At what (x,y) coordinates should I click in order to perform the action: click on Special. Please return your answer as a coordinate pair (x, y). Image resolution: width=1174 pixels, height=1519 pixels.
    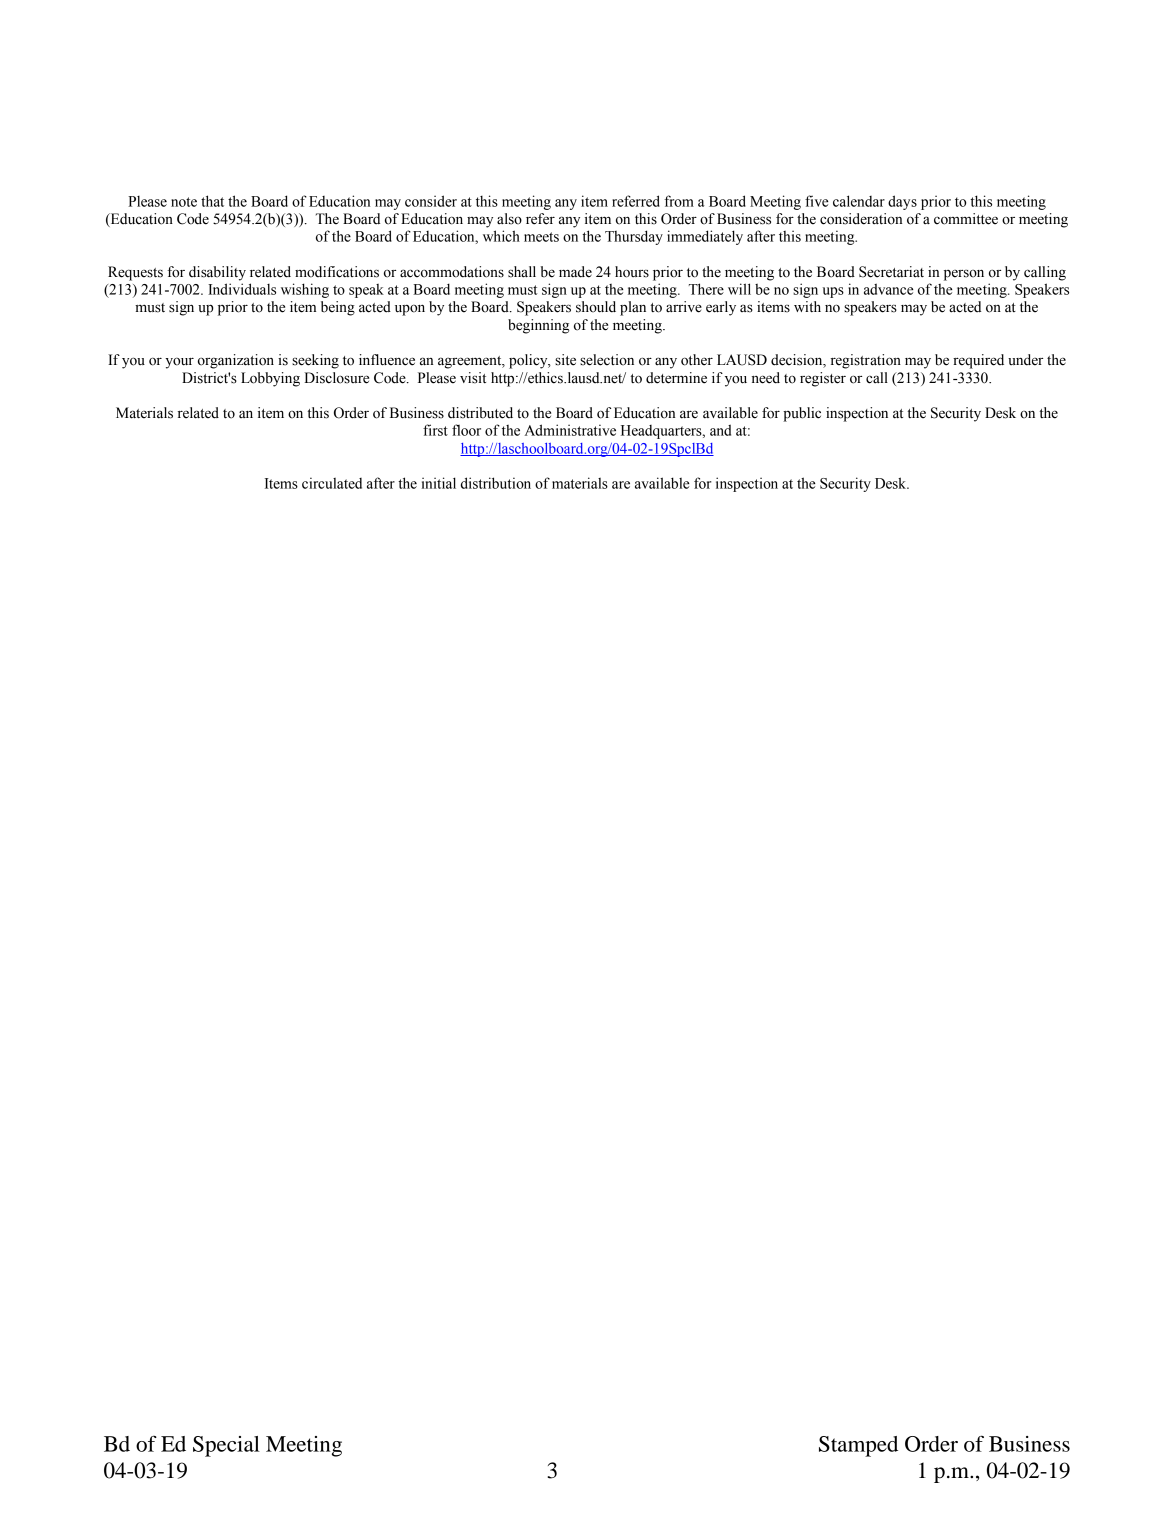
    Looking at the image, I should click on (226, 1446).
